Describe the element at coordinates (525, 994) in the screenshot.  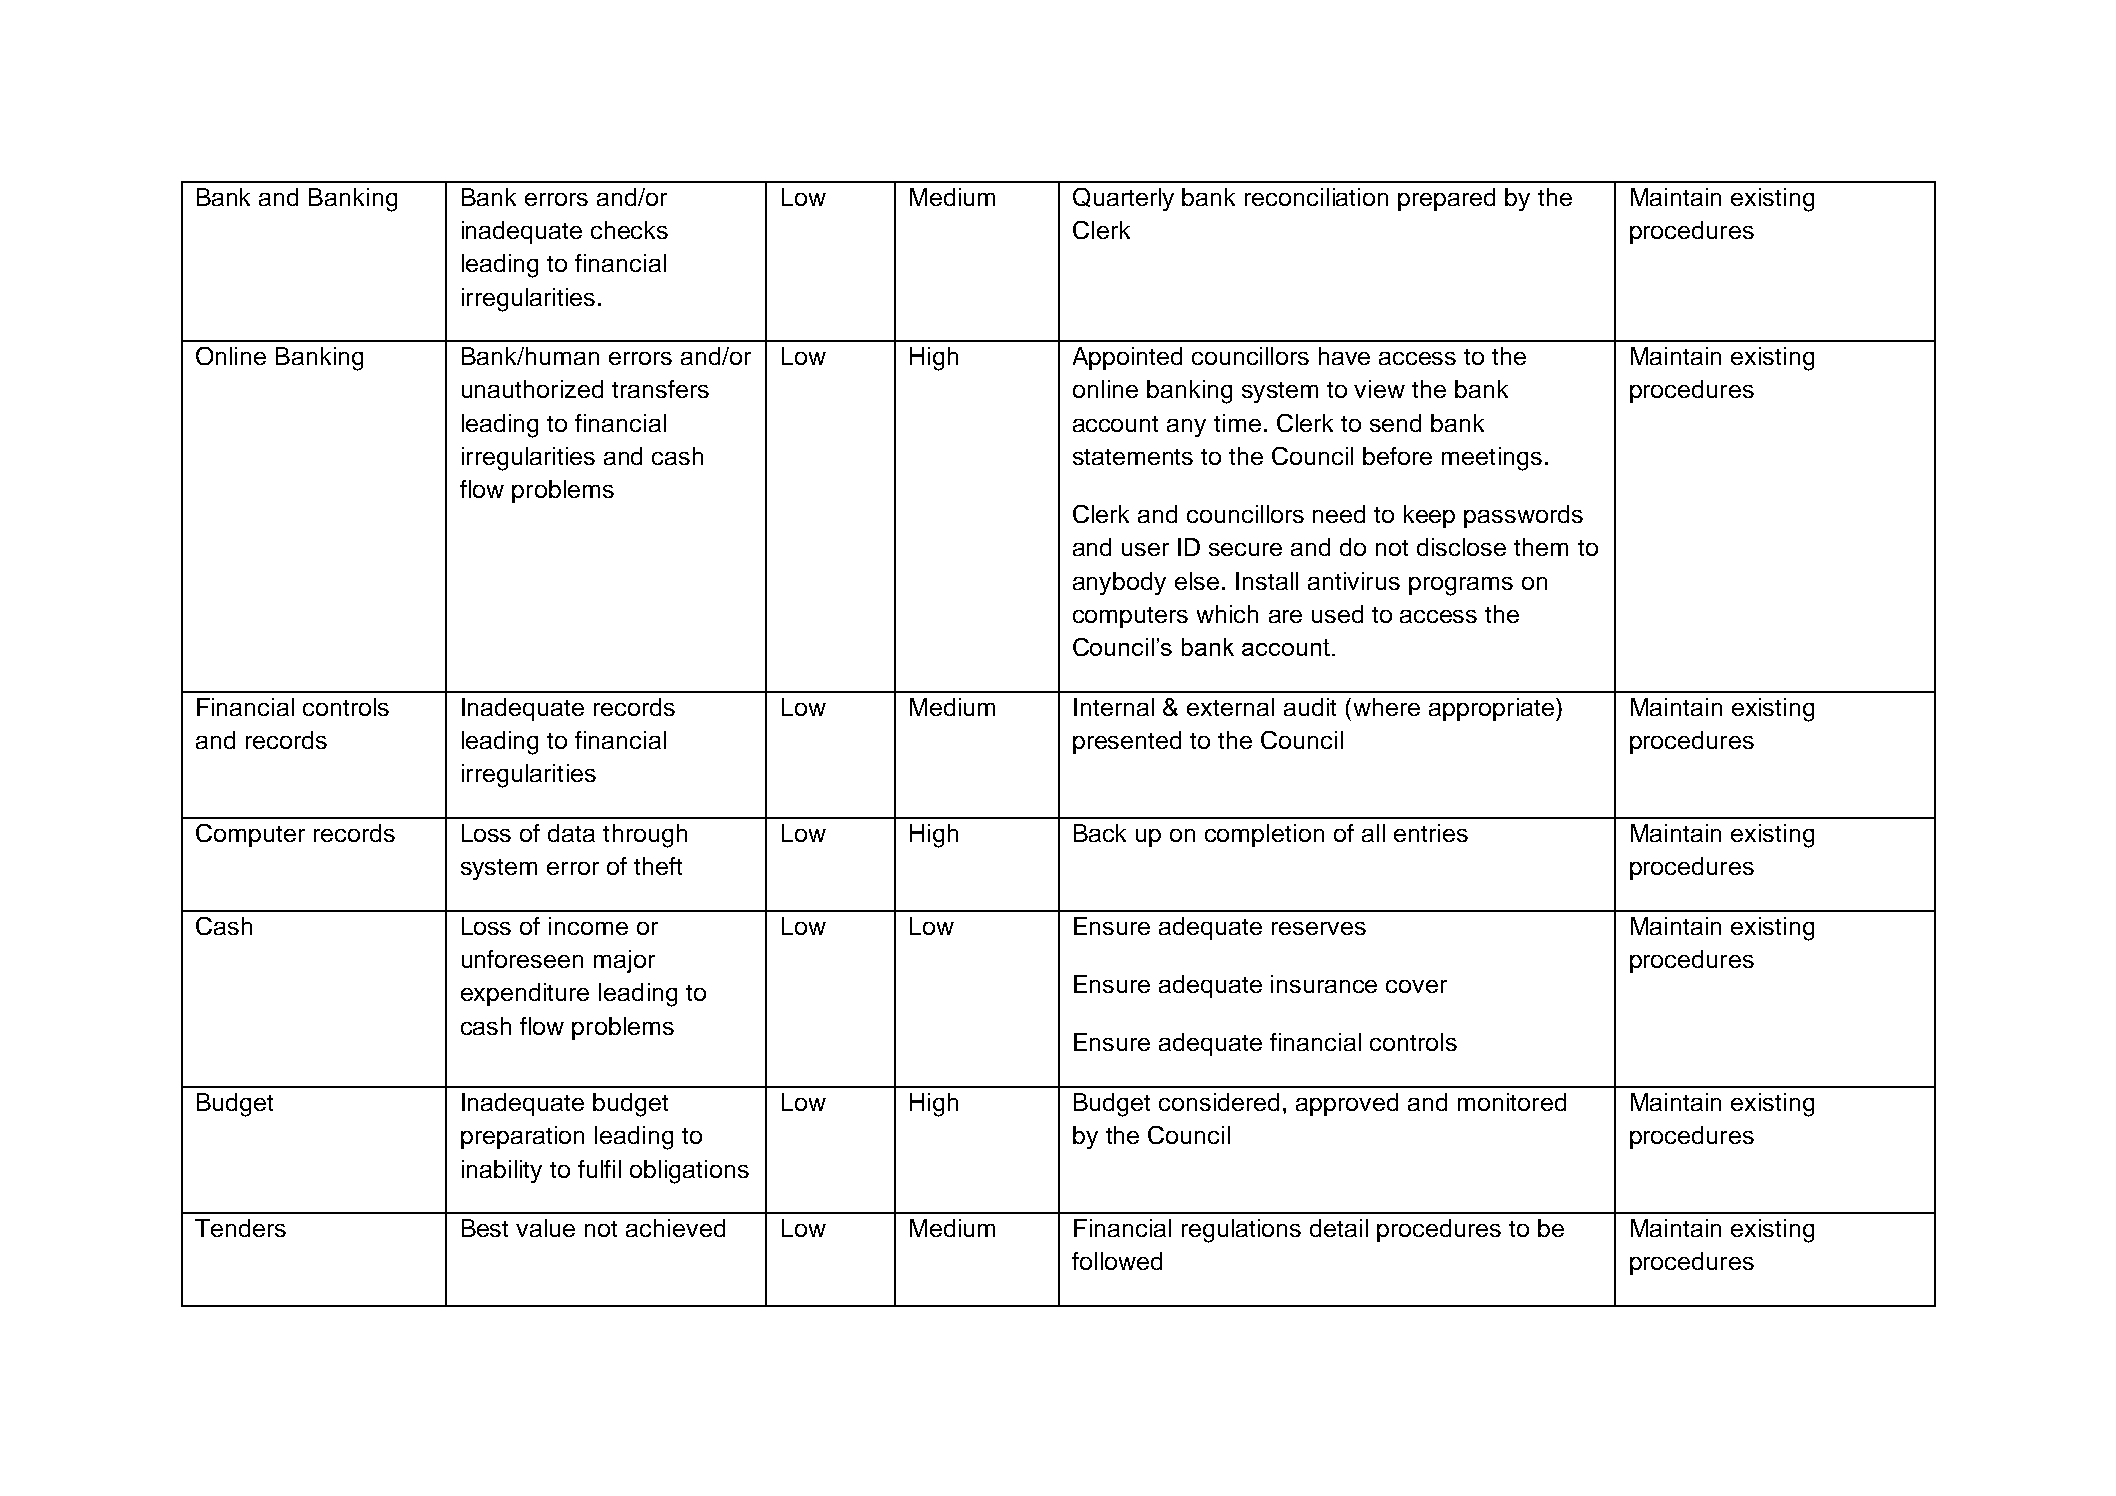
I see `expenditure` at that location.
